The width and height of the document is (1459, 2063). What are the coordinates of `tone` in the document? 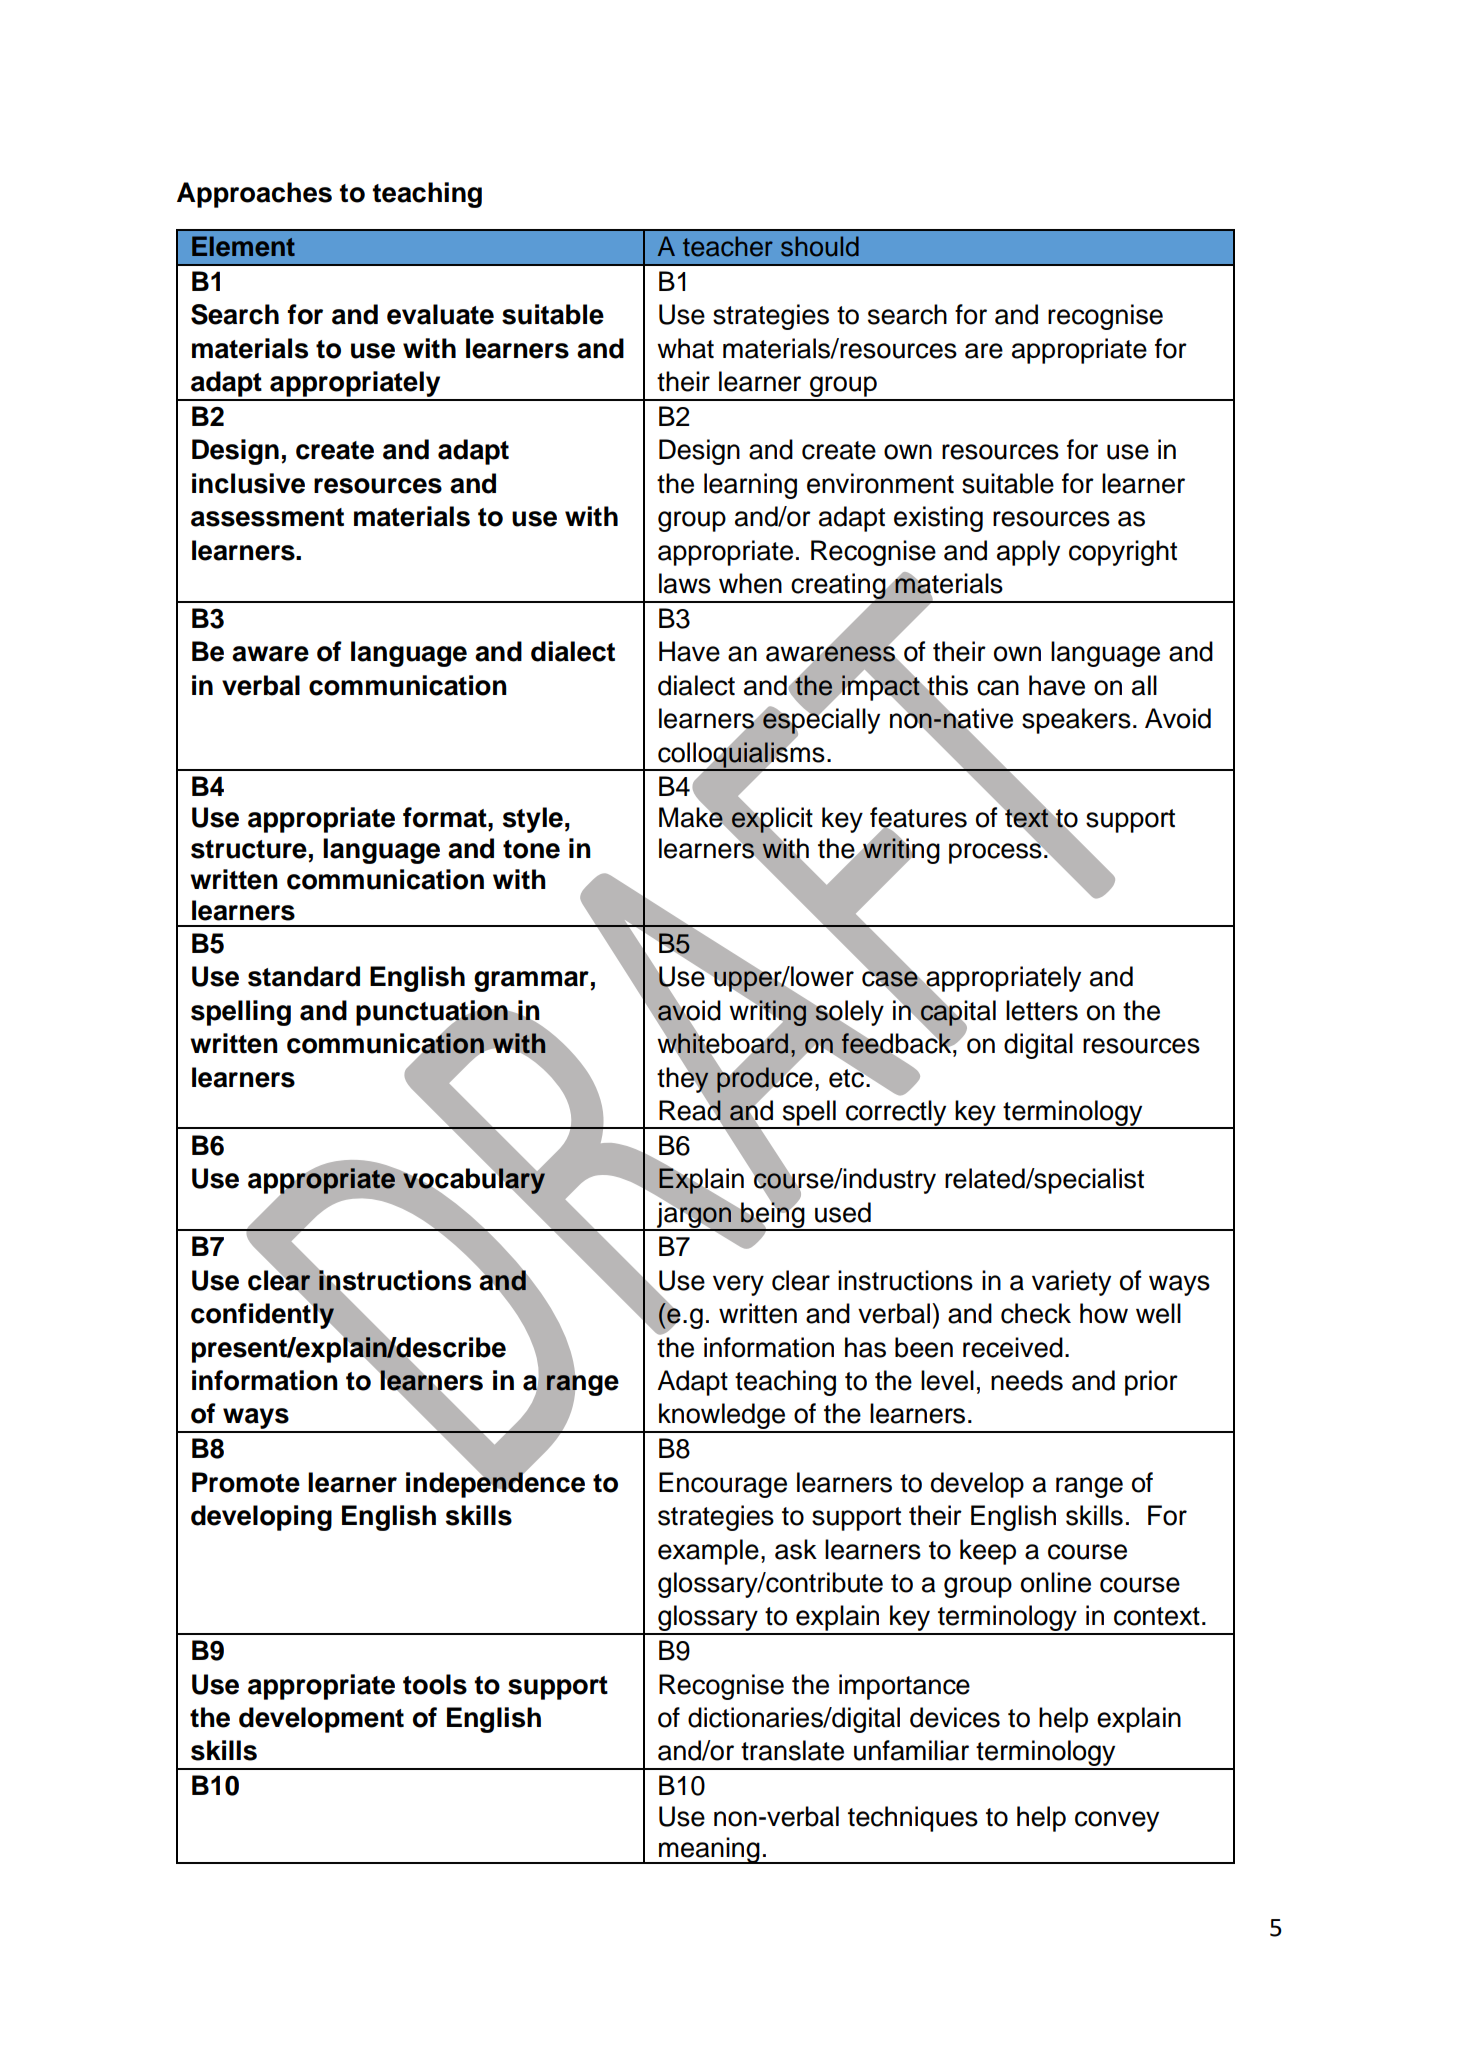 It's located at (531, 849).
